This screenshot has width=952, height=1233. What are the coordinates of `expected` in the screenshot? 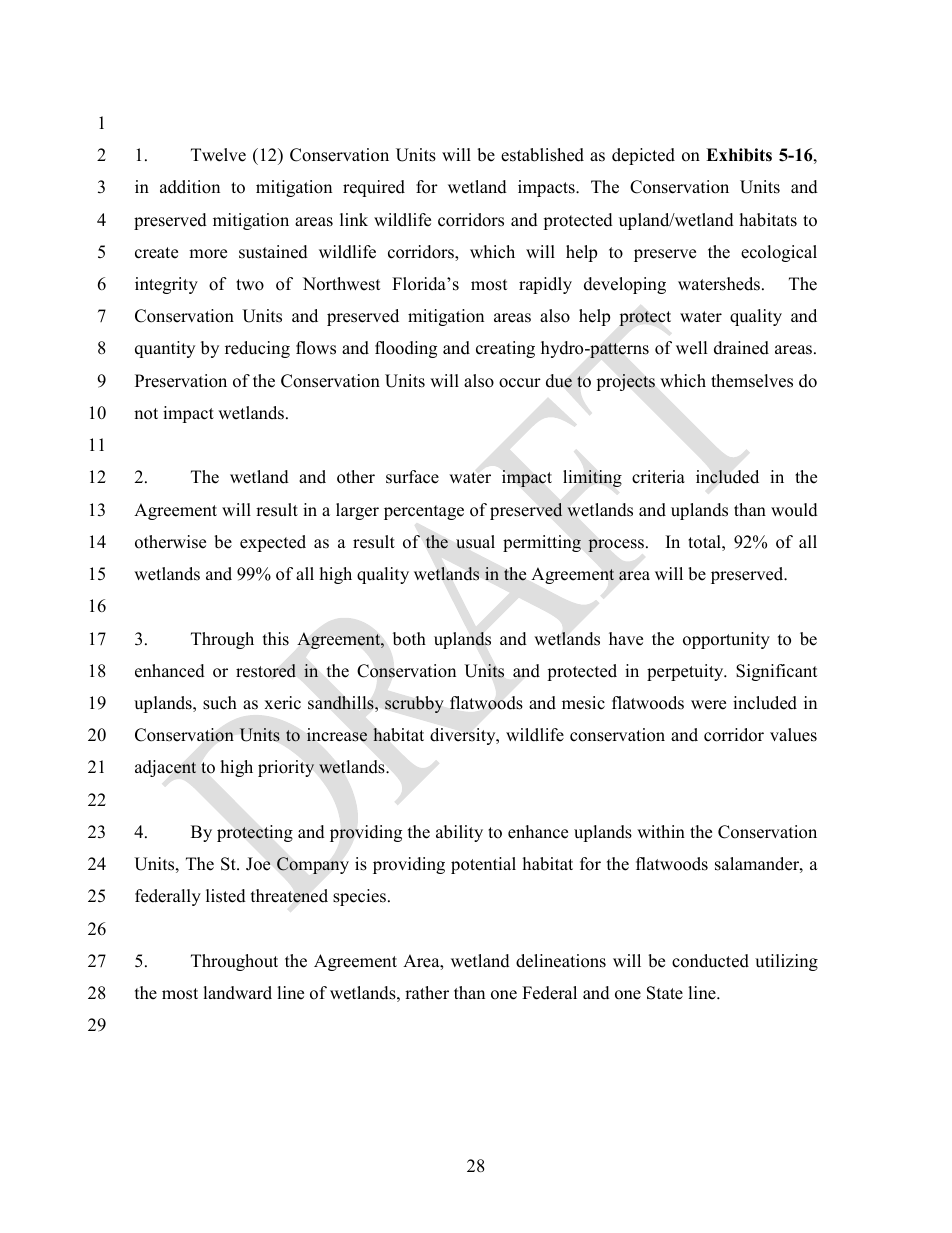 It's located at (273, 543).
